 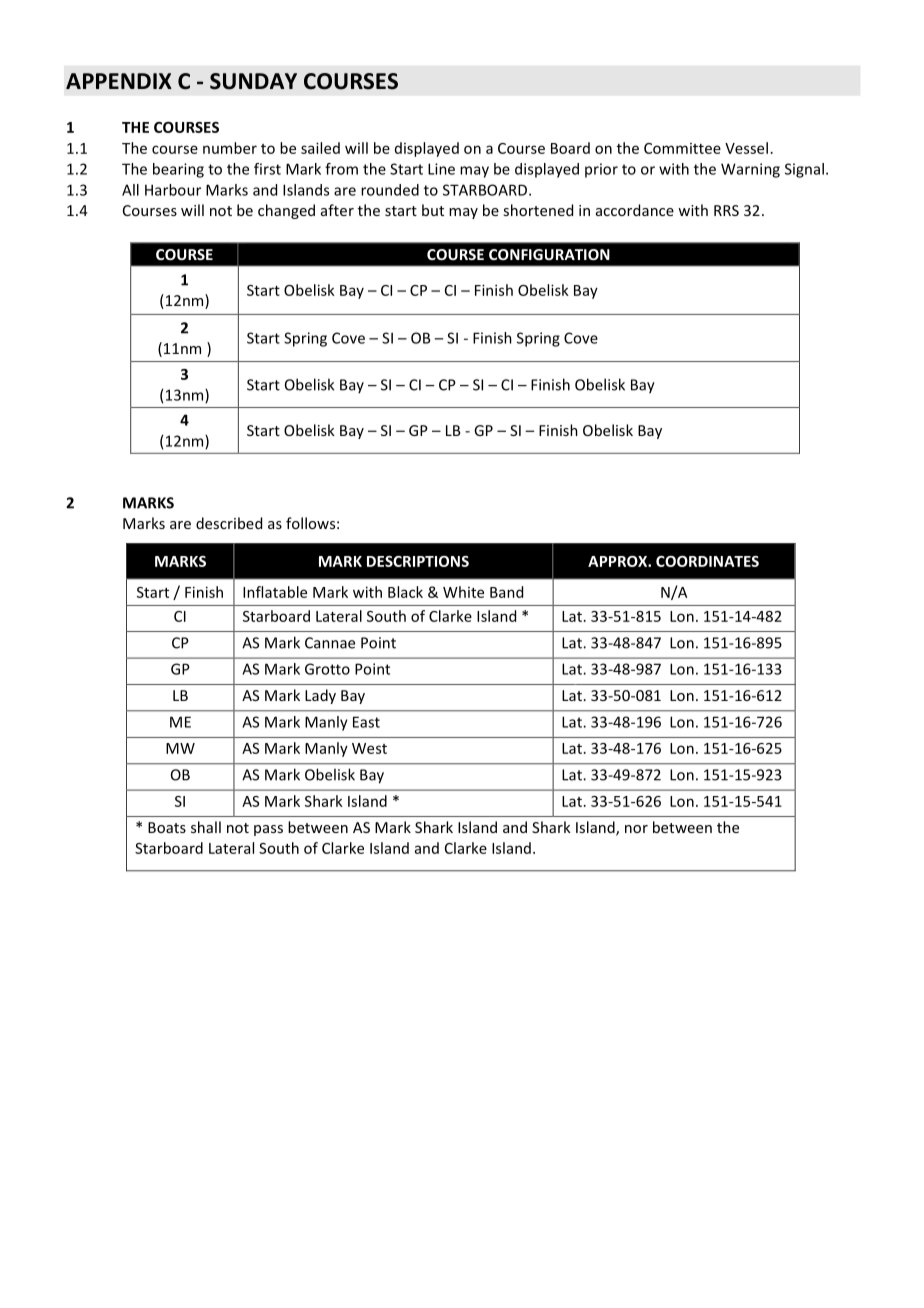 What do you see at coordinates (441, 169) in the page?
I see `Line` at bounding box center [441, 169].
